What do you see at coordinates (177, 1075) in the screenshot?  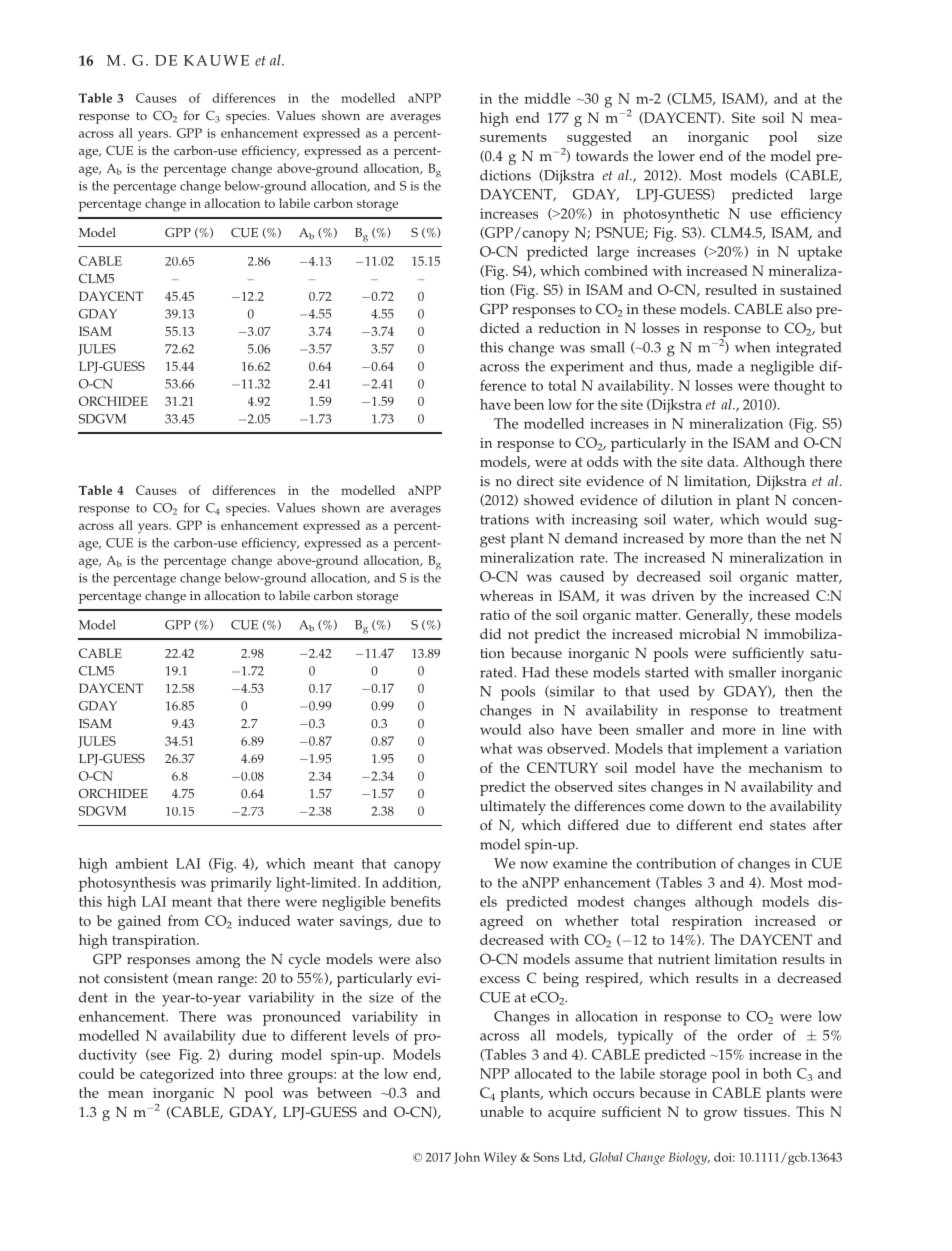 I see `categorized` at bounding box center [177, 1075].
